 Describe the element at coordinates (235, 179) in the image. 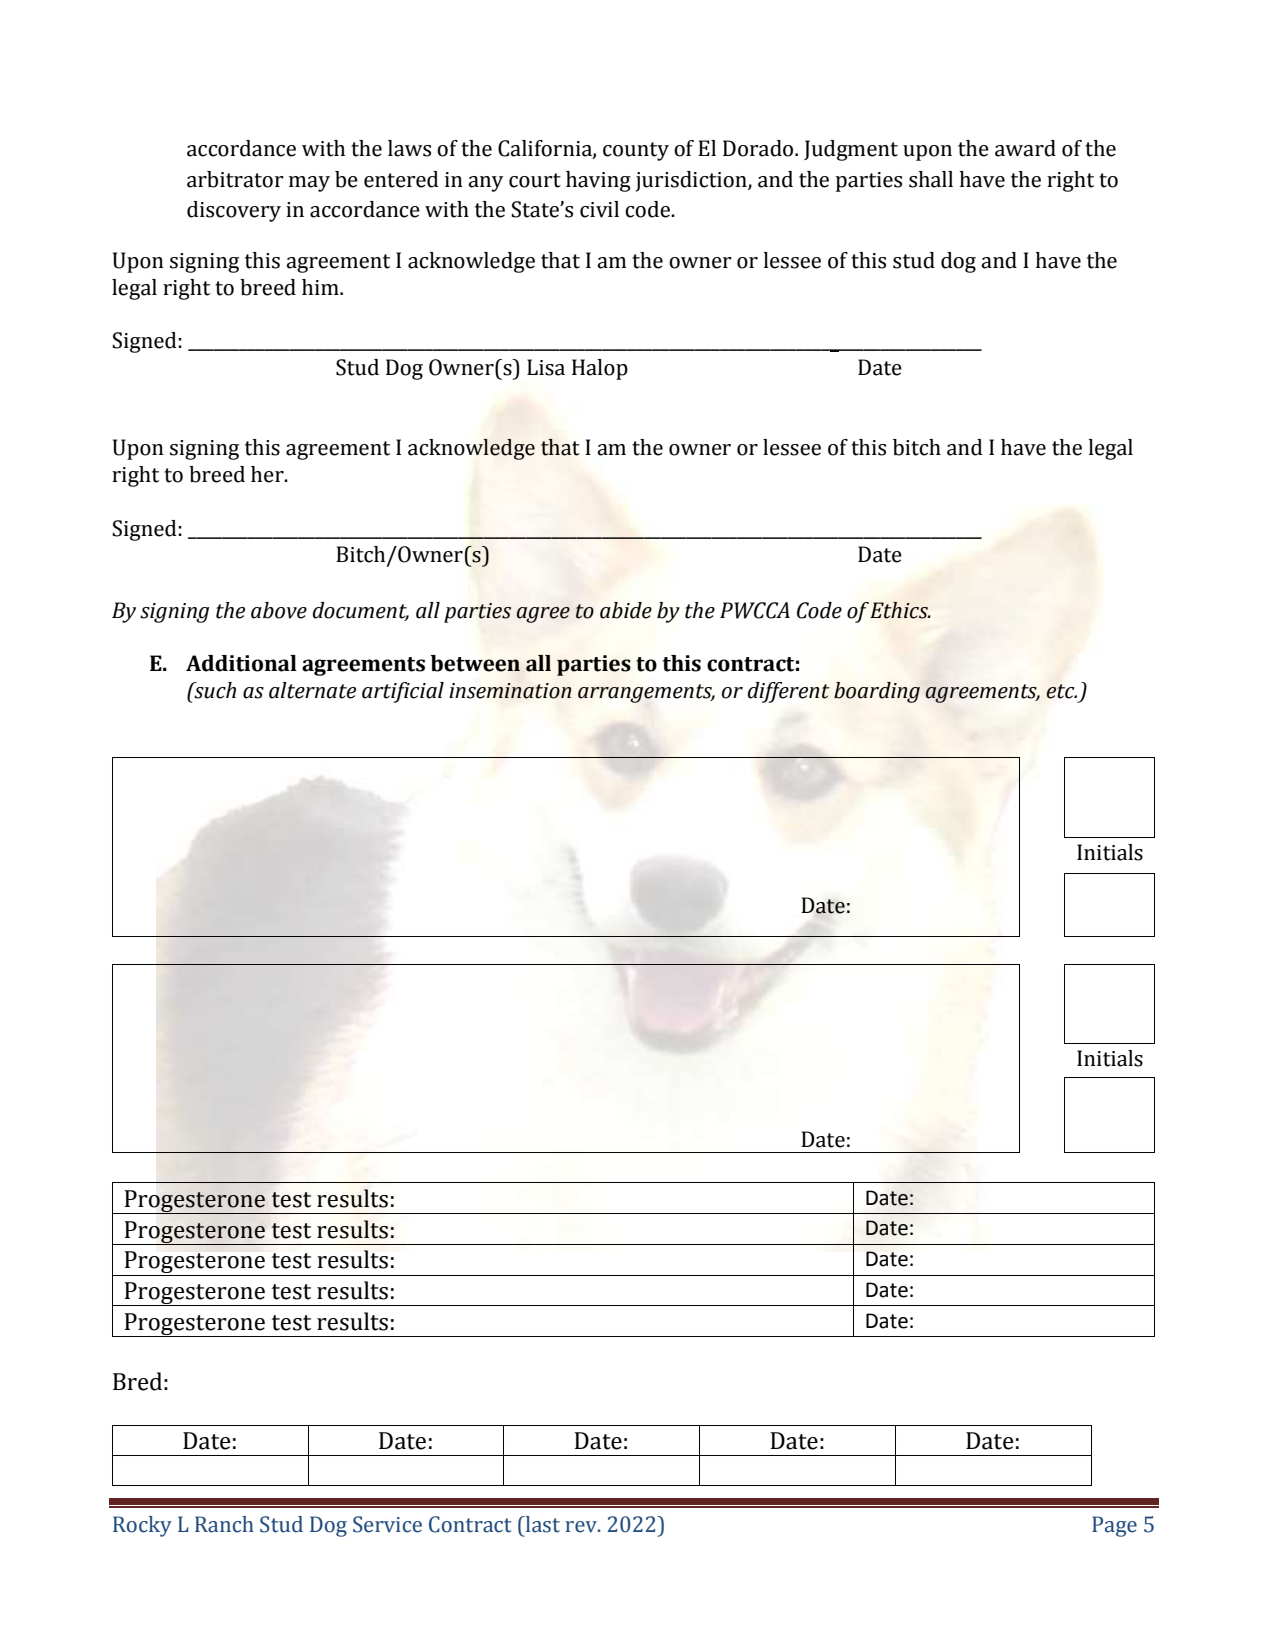

I see `arbitrator` at that location.
